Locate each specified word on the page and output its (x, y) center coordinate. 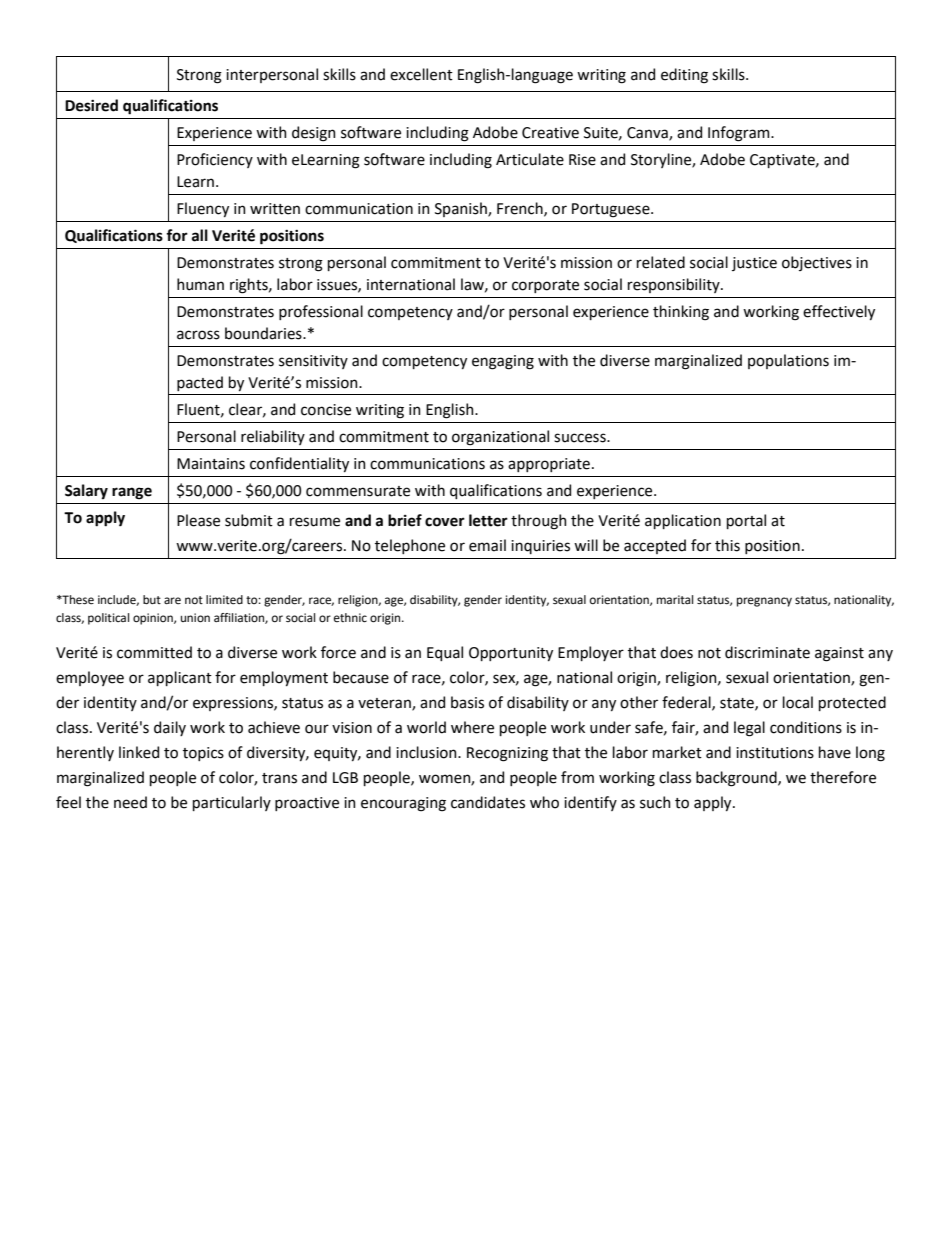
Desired (91, 105)
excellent (421, 74)
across (198, 335)
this (727, 545)
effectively (839, 312)
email (487, 545)
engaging (503, 362)
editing (684, 76)
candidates (488, 802)
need (130, 802)
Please (198, 520)
